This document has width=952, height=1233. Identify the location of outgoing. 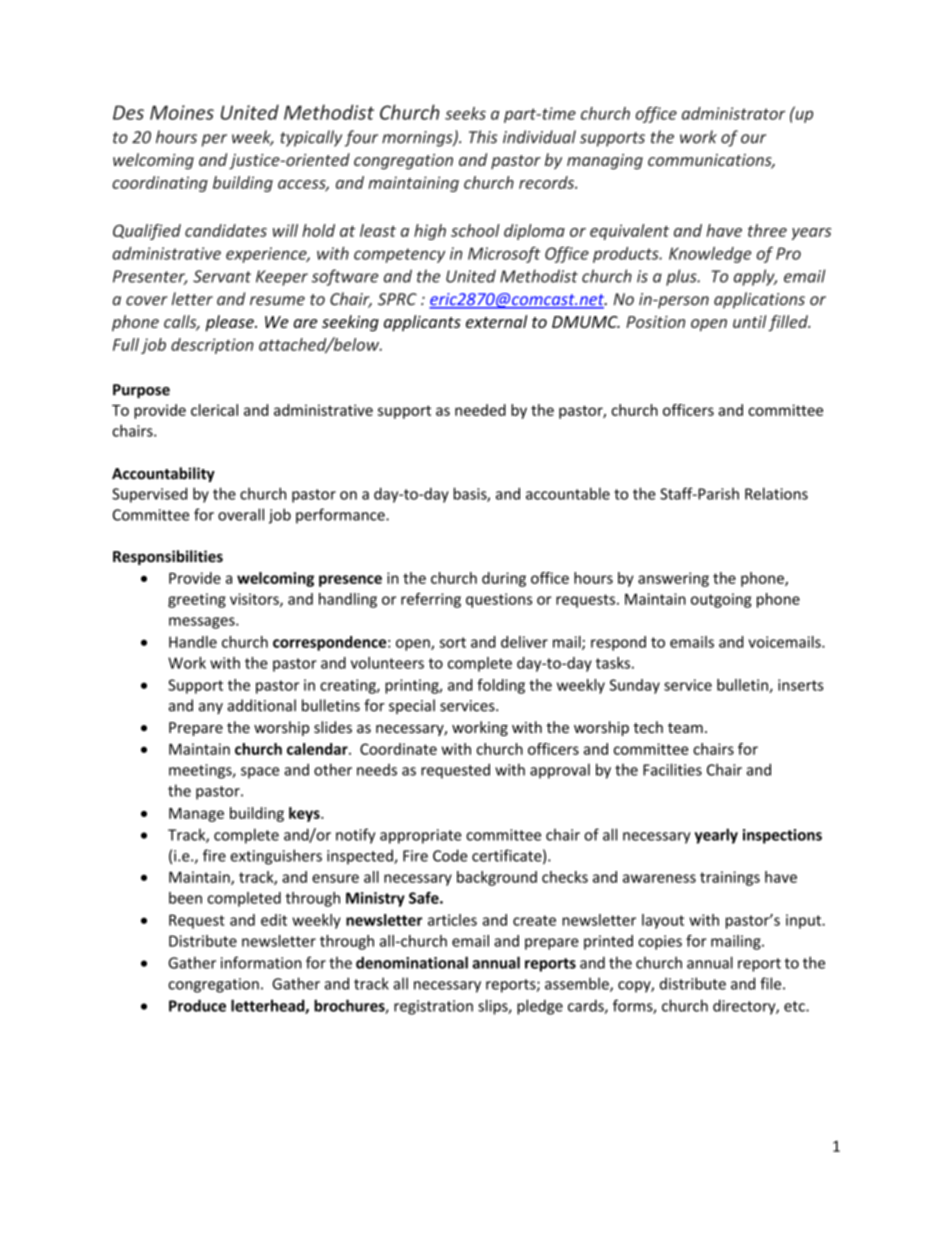
(721, 600).
